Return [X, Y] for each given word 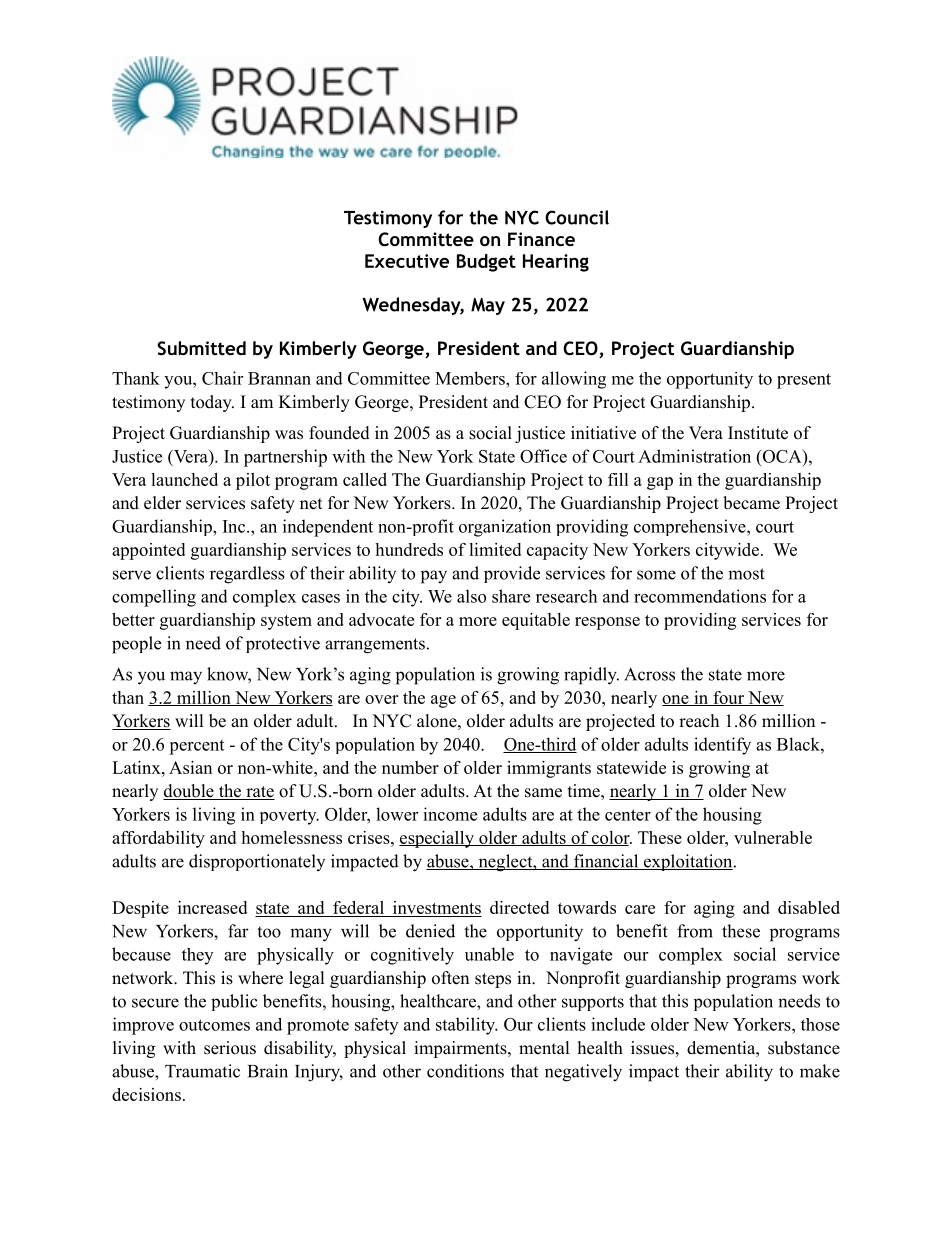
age [443, 701]
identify [722, 746]
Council [577, 217]
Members [471, 378]
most [746, 574]
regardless [247, 575]
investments [436, 909]
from [695, 931]
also [471, 596]
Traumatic [202, 1071]
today [212, 403]
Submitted [201, 348]
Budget [486, 263]
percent [196, 747]
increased [212, 907]
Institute [758, 433]
